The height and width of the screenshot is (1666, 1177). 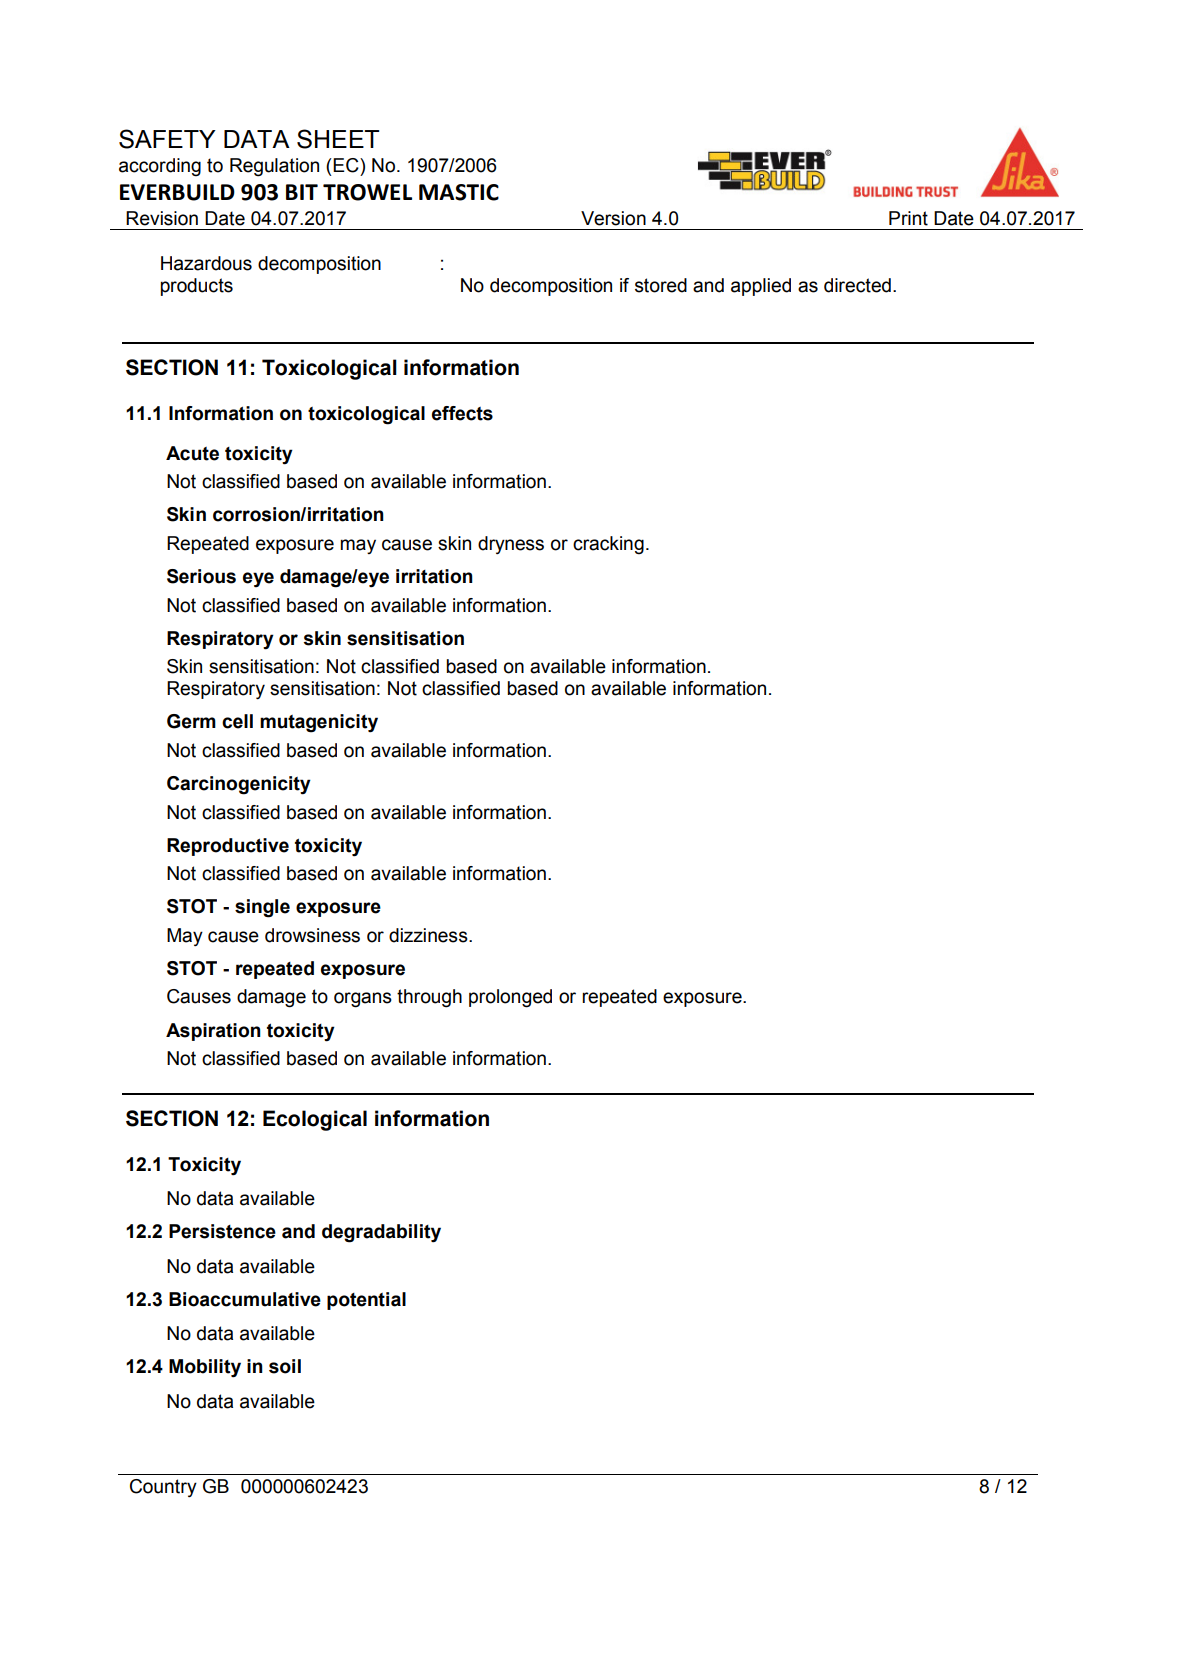 I want to click on Regulation, so click(x=274, y=167).
